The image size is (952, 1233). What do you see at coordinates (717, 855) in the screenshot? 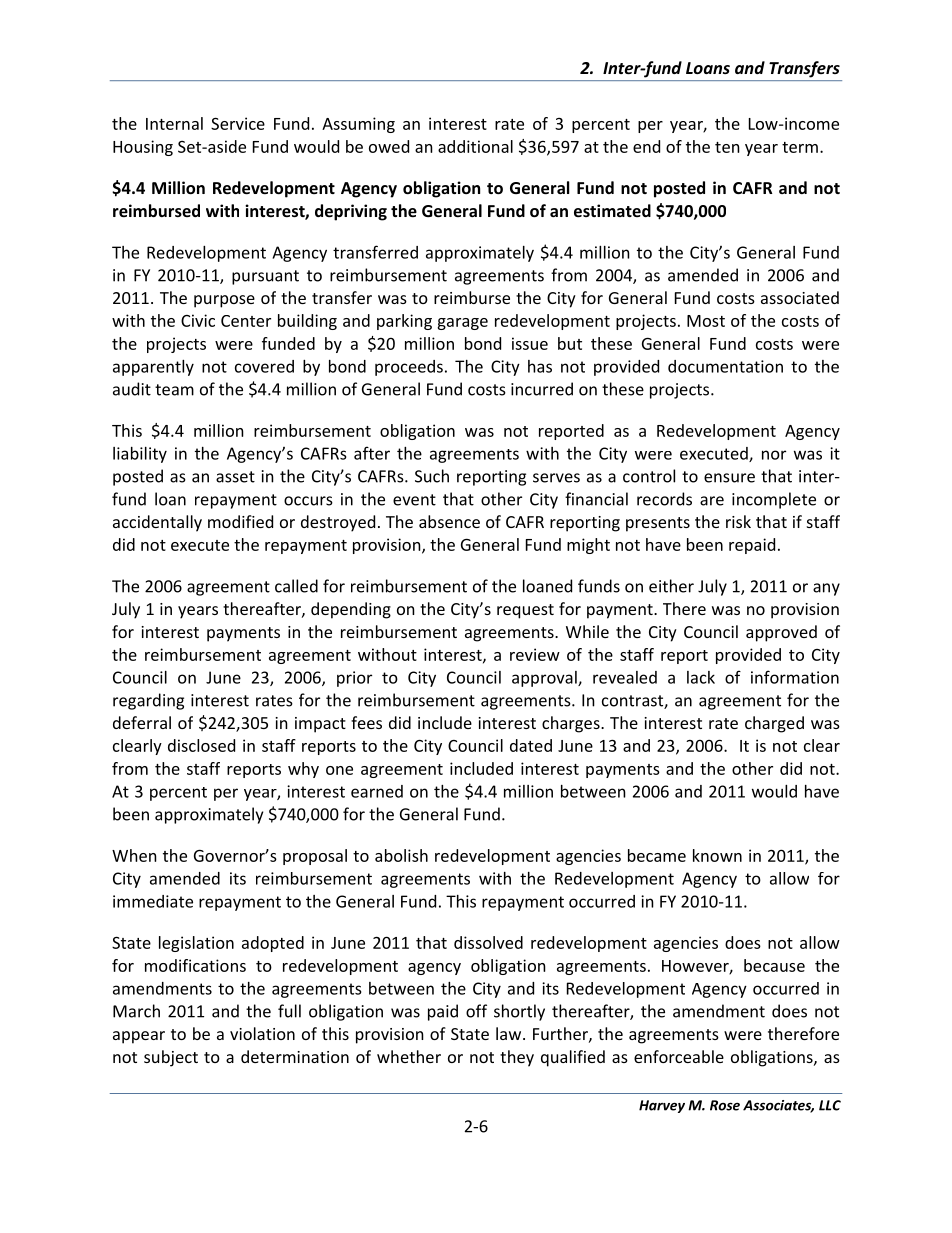
I see `known` at bounding box center [717, 855].
